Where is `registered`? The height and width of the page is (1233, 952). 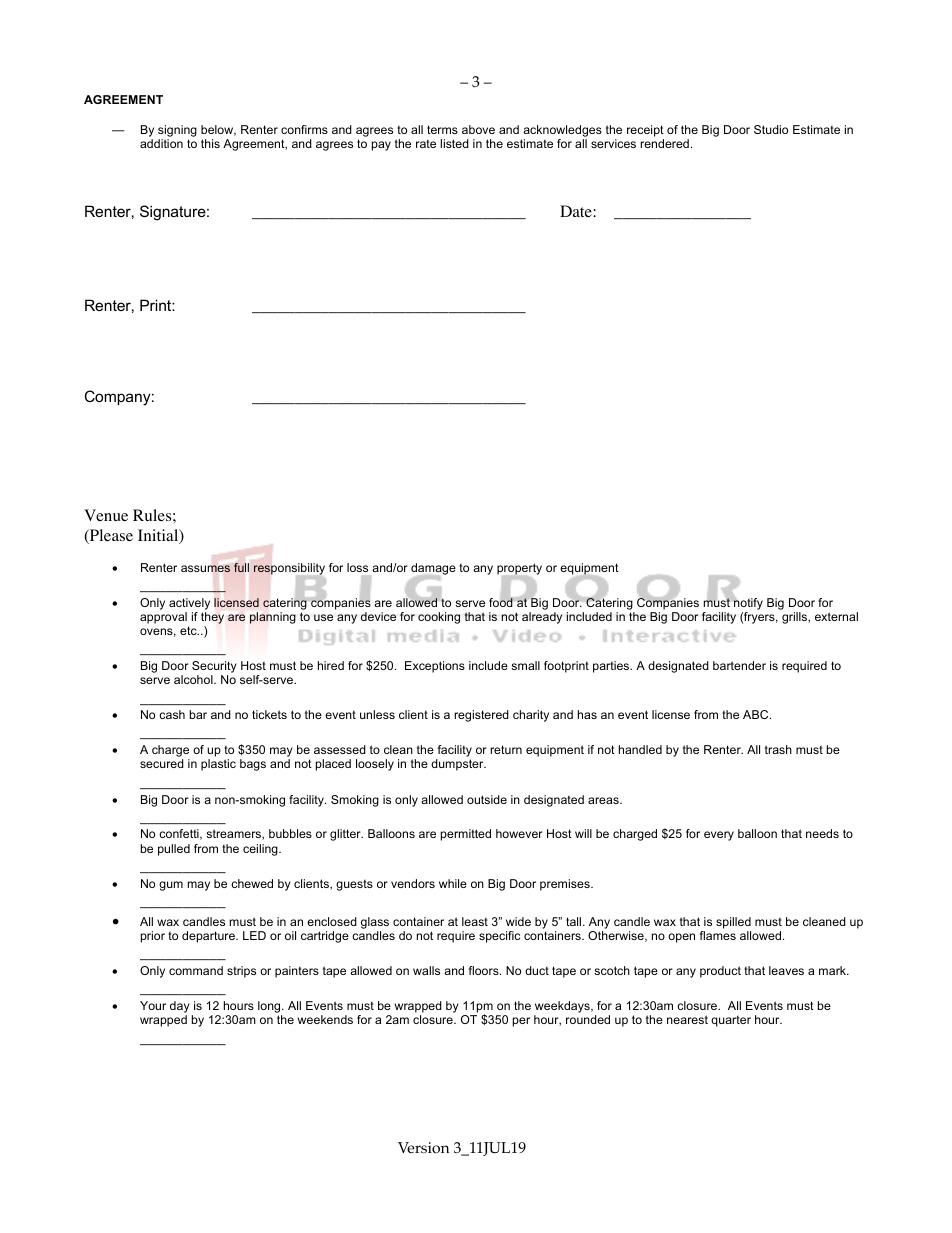 registered is located at coordinates (481, 716).
